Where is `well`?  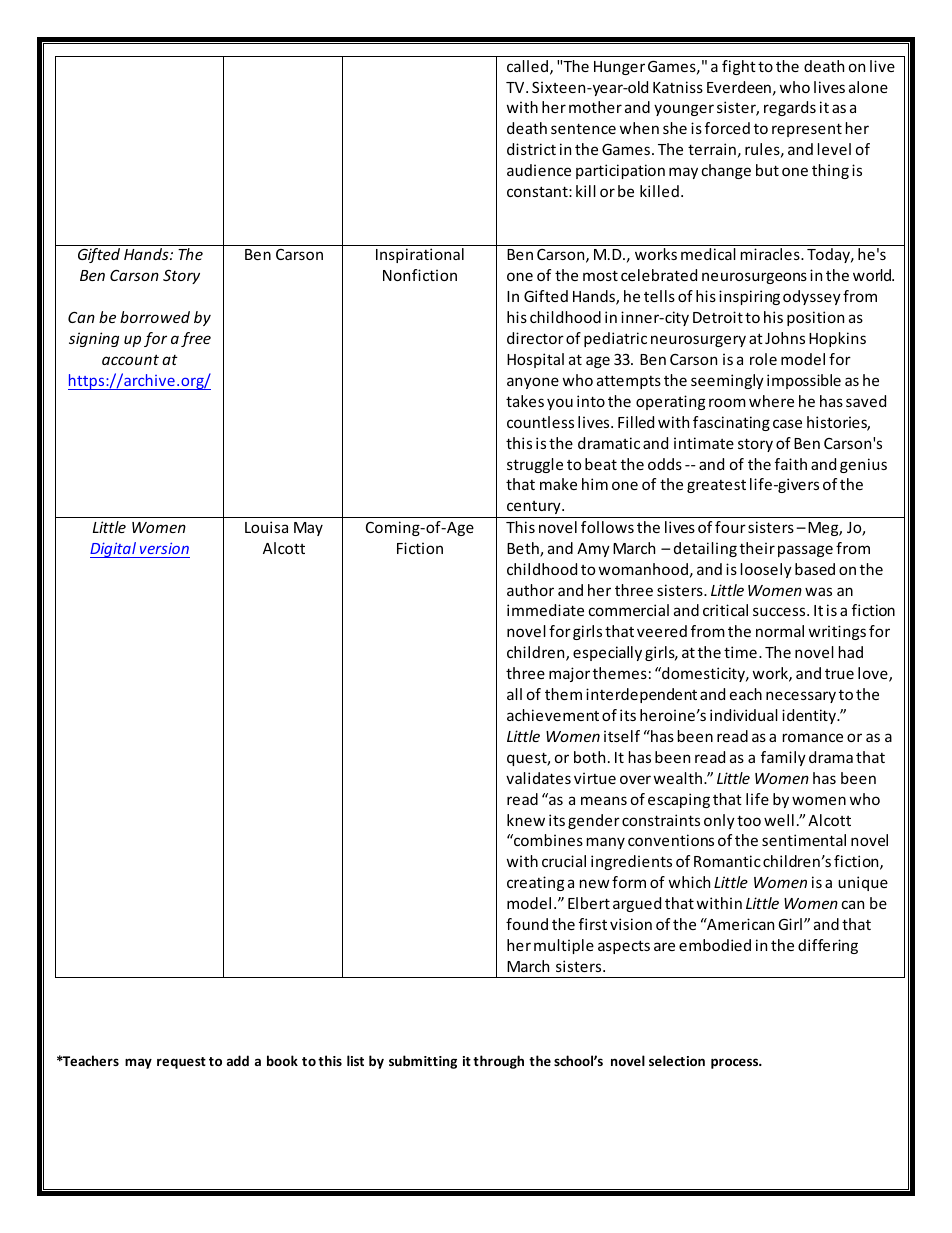
well is located at coordinates (779, 820).
